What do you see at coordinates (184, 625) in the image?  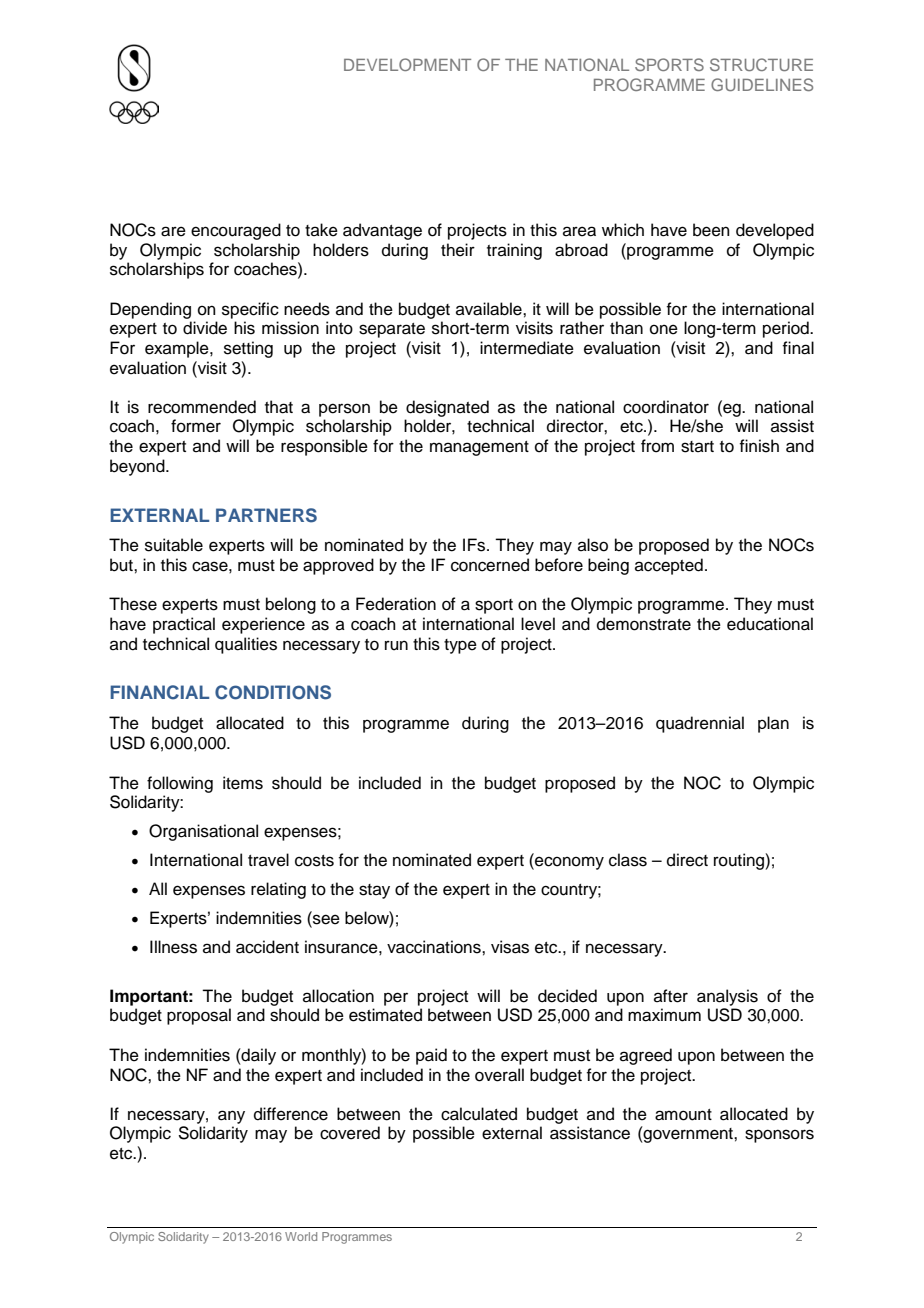 I see `practical` at bounding box center [184, 625].
